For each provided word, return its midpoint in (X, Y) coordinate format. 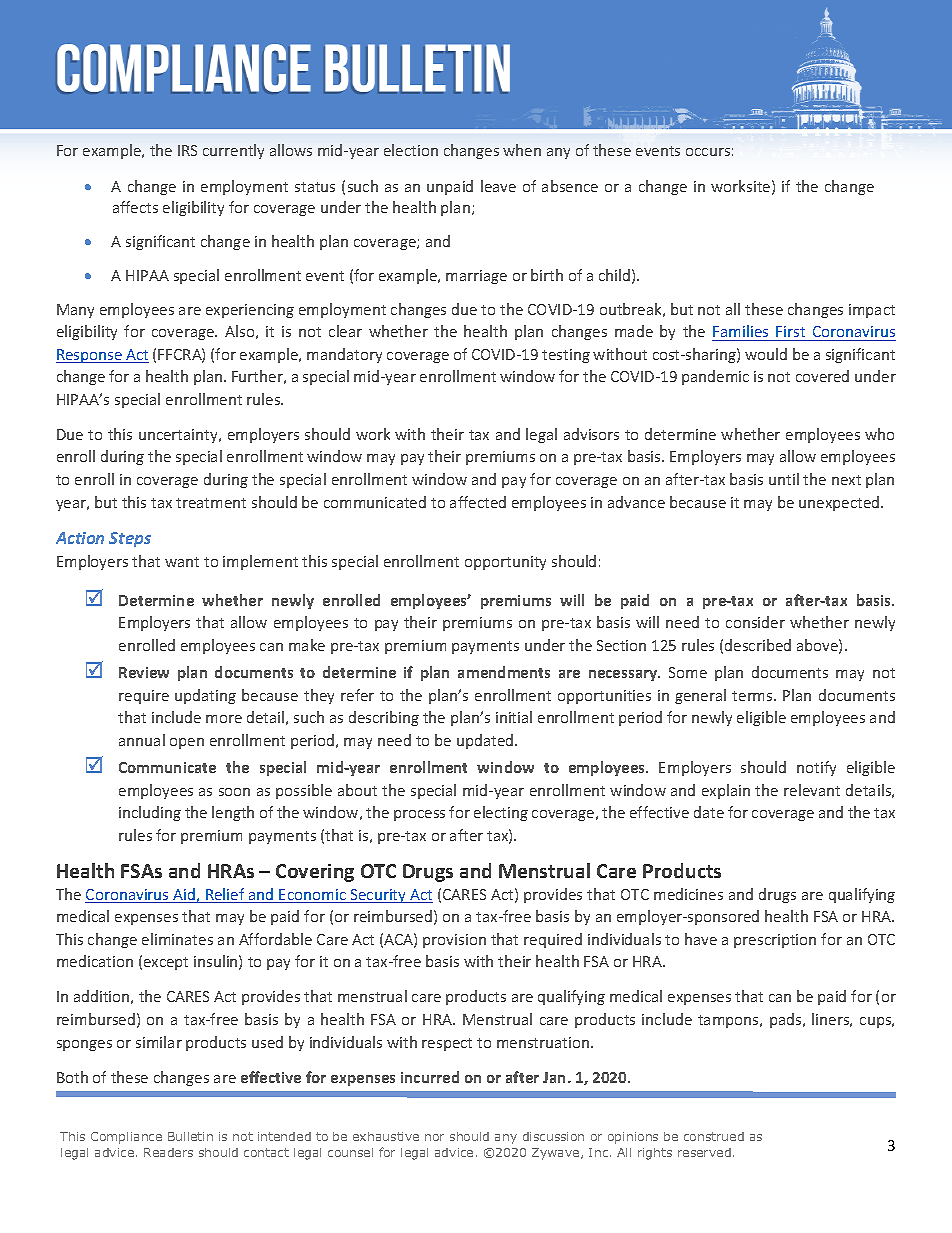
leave (498, 186)
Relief (225, 895)
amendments (504, 672)
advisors (591, 434)
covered (822, 376)
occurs (708, 152)
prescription (775, 941)
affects (135, 207)
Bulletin (190, 1136)
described (758, 645)
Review (144, 672)
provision (454, 941)
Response (90, 356)
